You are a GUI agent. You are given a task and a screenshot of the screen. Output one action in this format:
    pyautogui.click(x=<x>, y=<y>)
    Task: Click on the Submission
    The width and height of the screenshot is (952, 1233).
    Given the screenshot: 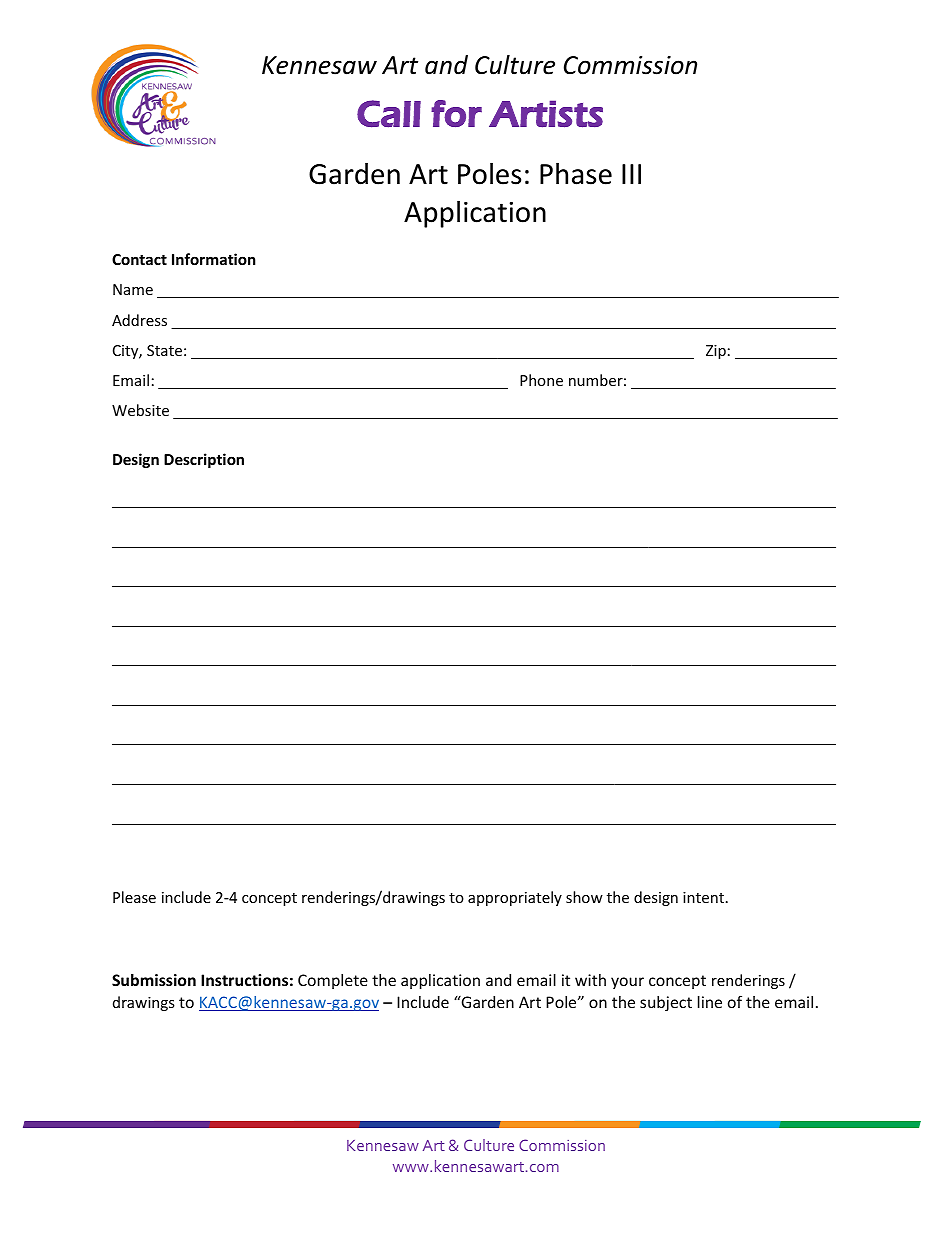 What is the action you would take?
    pyautogui.click(x=154, y=980)
